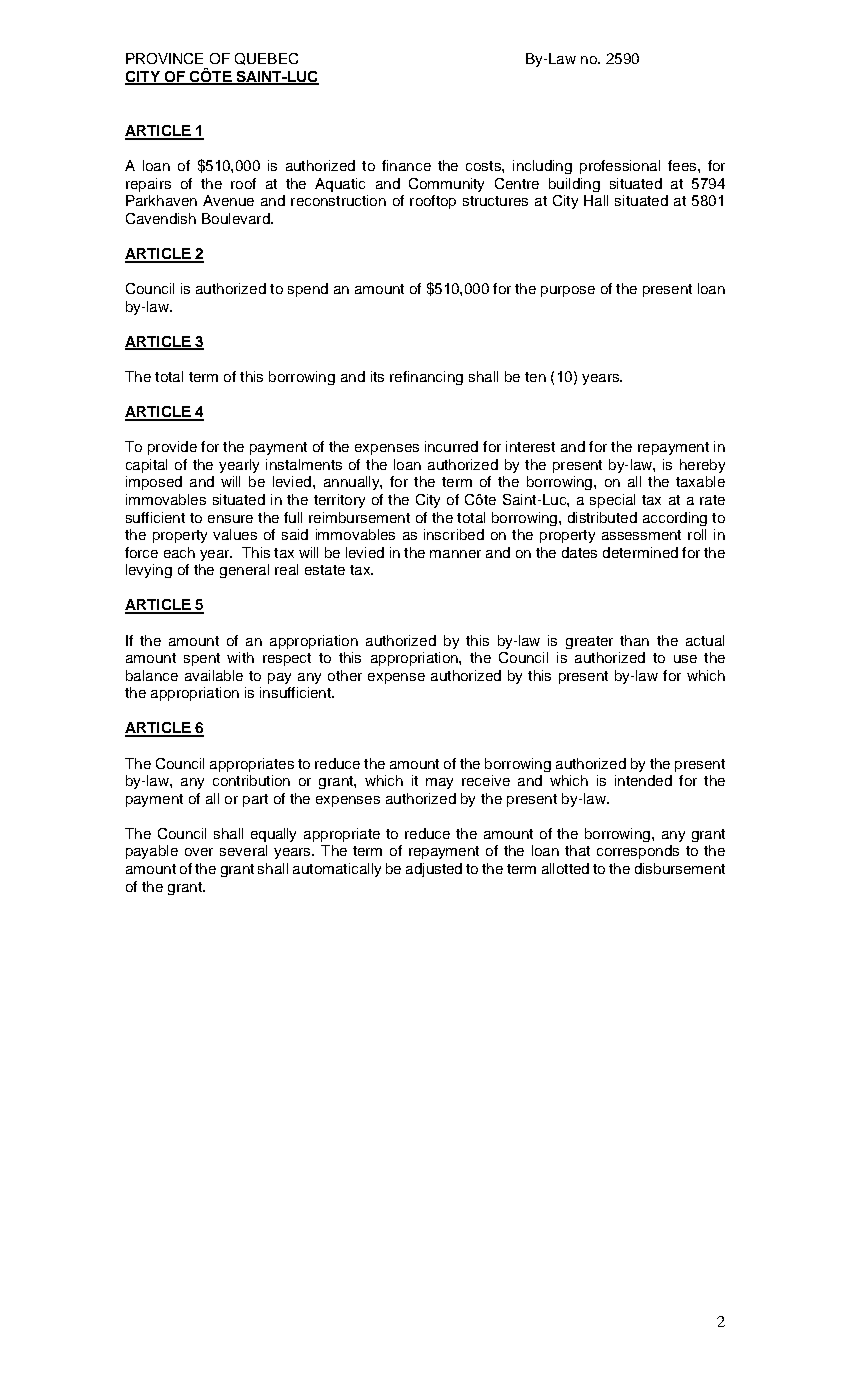 Image resolution: width=850 pixels, height=1400 pixels. What do you see at coordinates (568, 291) in the page?
I see `purpose` at bounding box center [568, 291].
